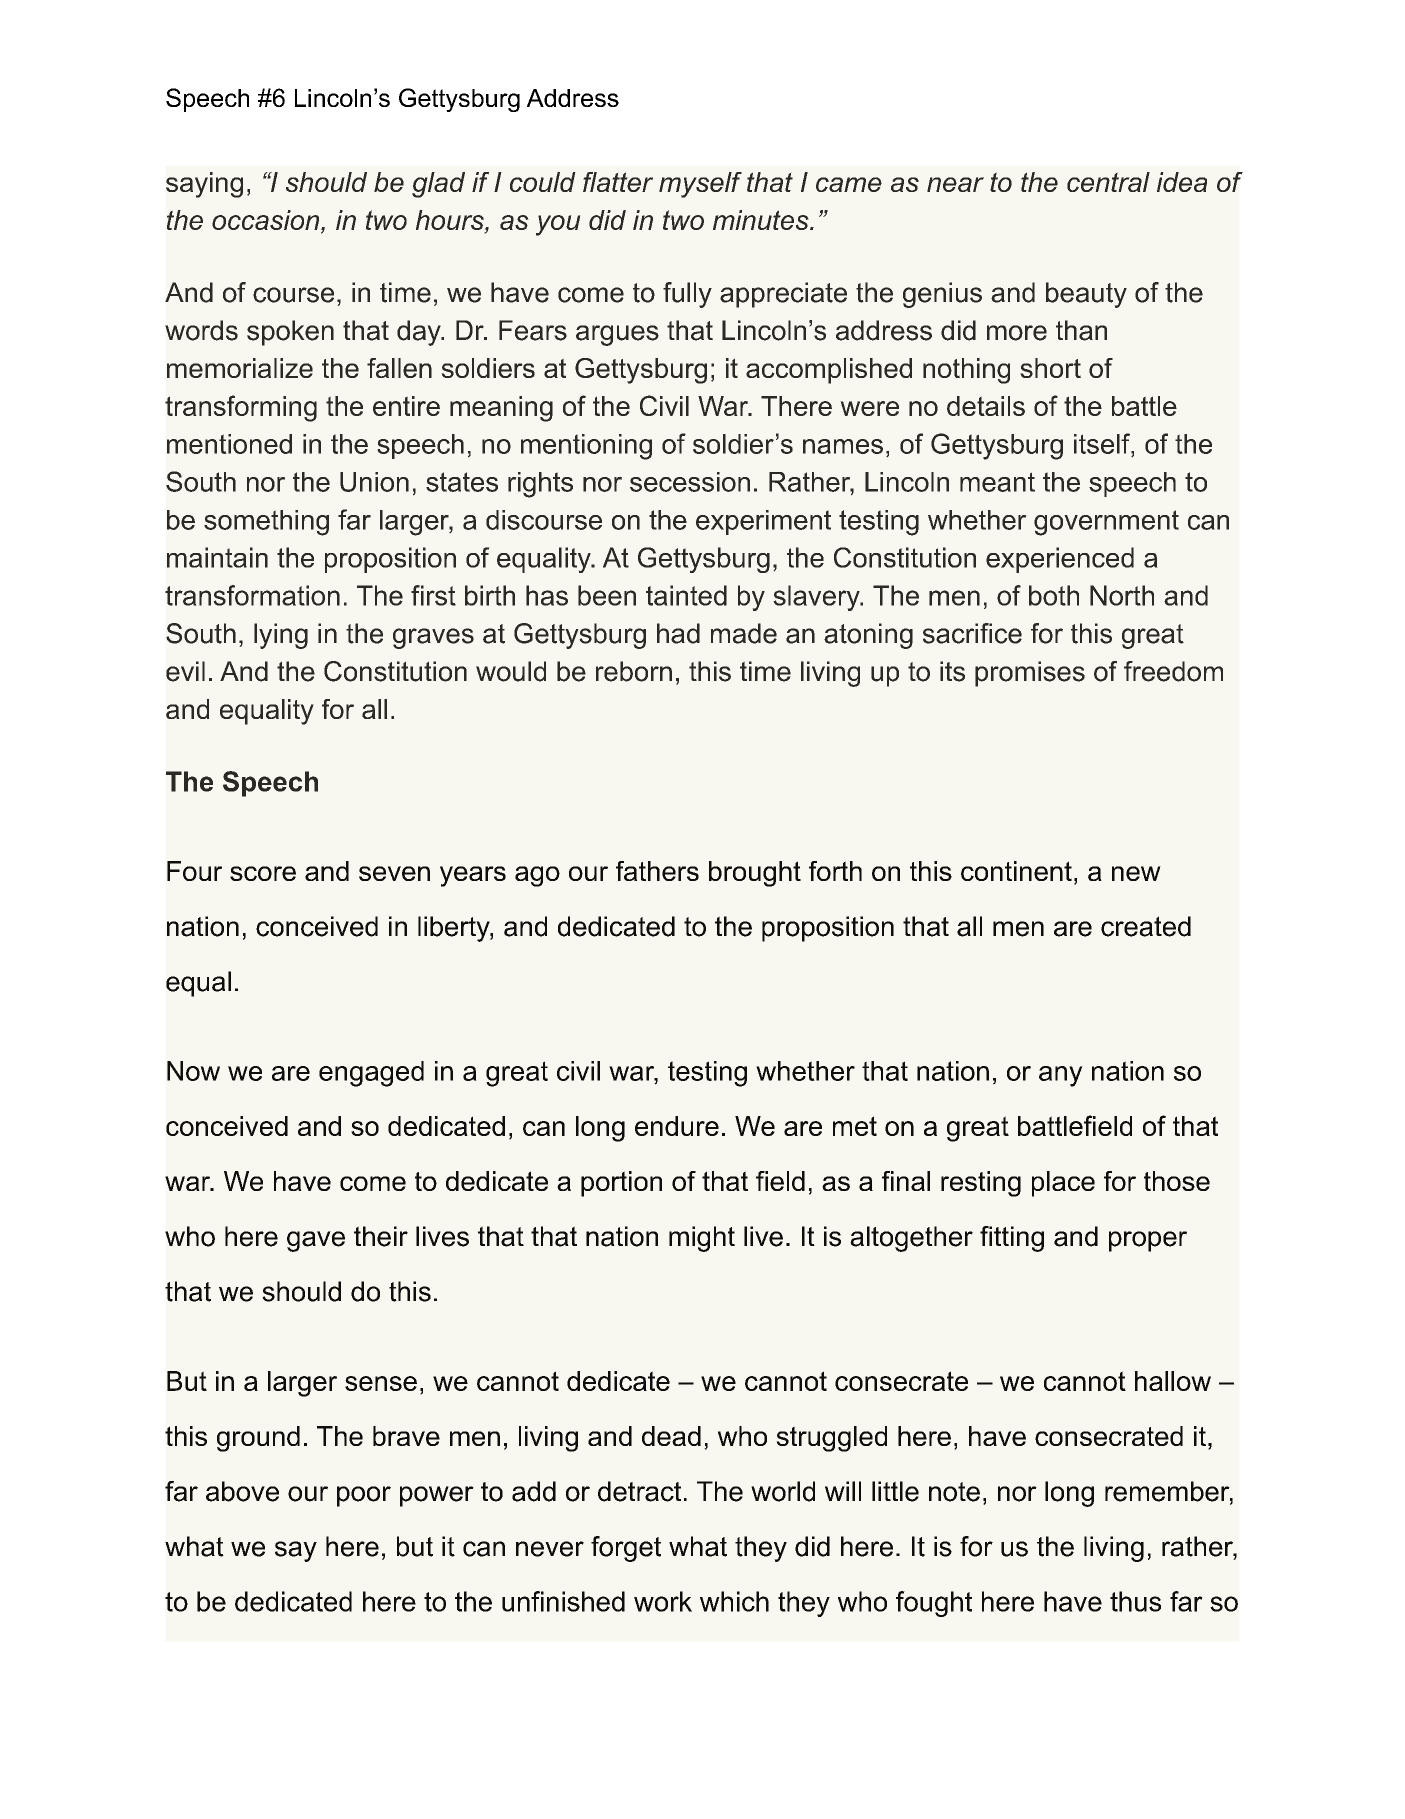 This screenshot has height=1819, width=1405. Describe the element at coordinates (1108, 182) in the screenshot. I see `central` at that location.
